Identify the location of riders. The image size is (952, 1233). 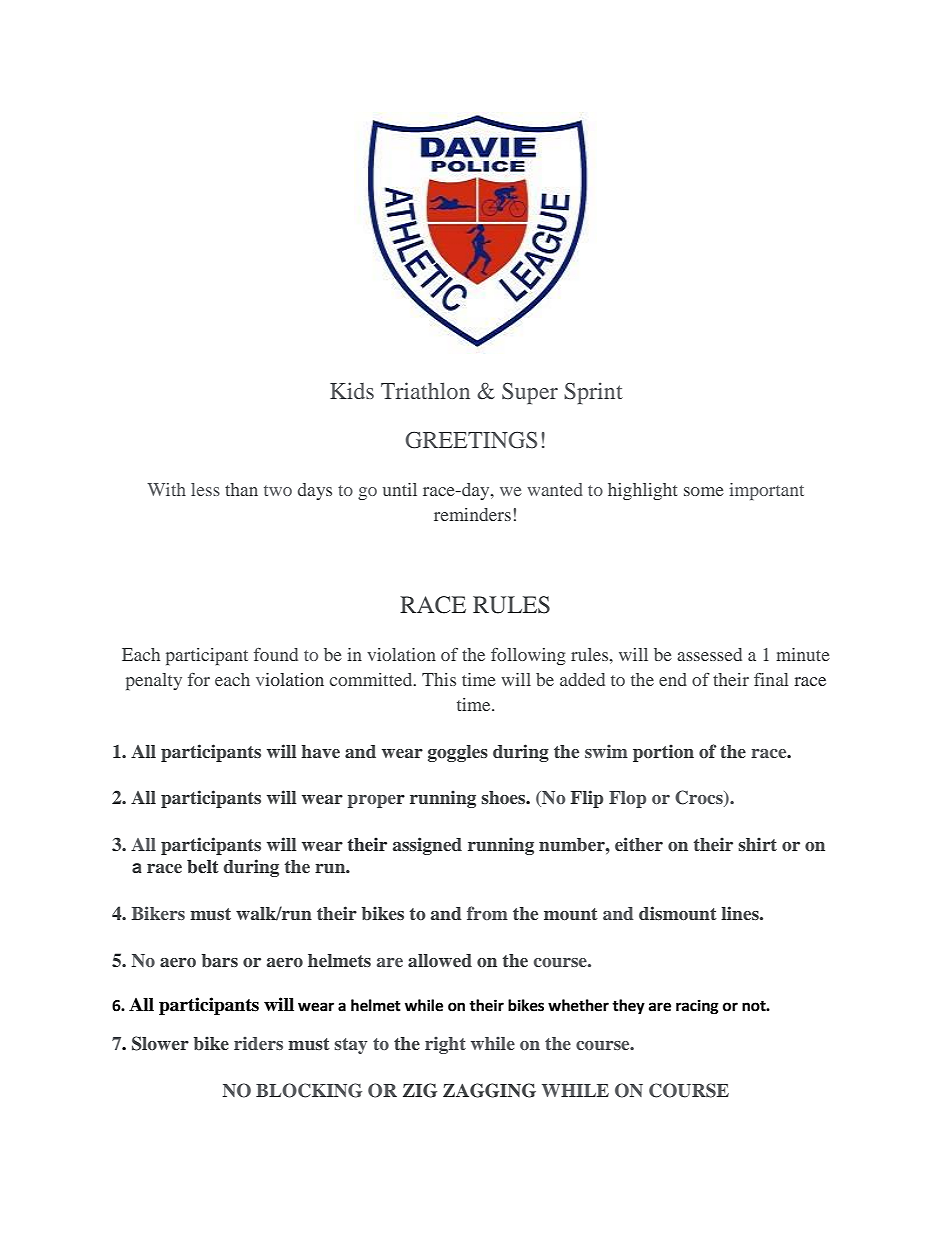
(258, 1043).
